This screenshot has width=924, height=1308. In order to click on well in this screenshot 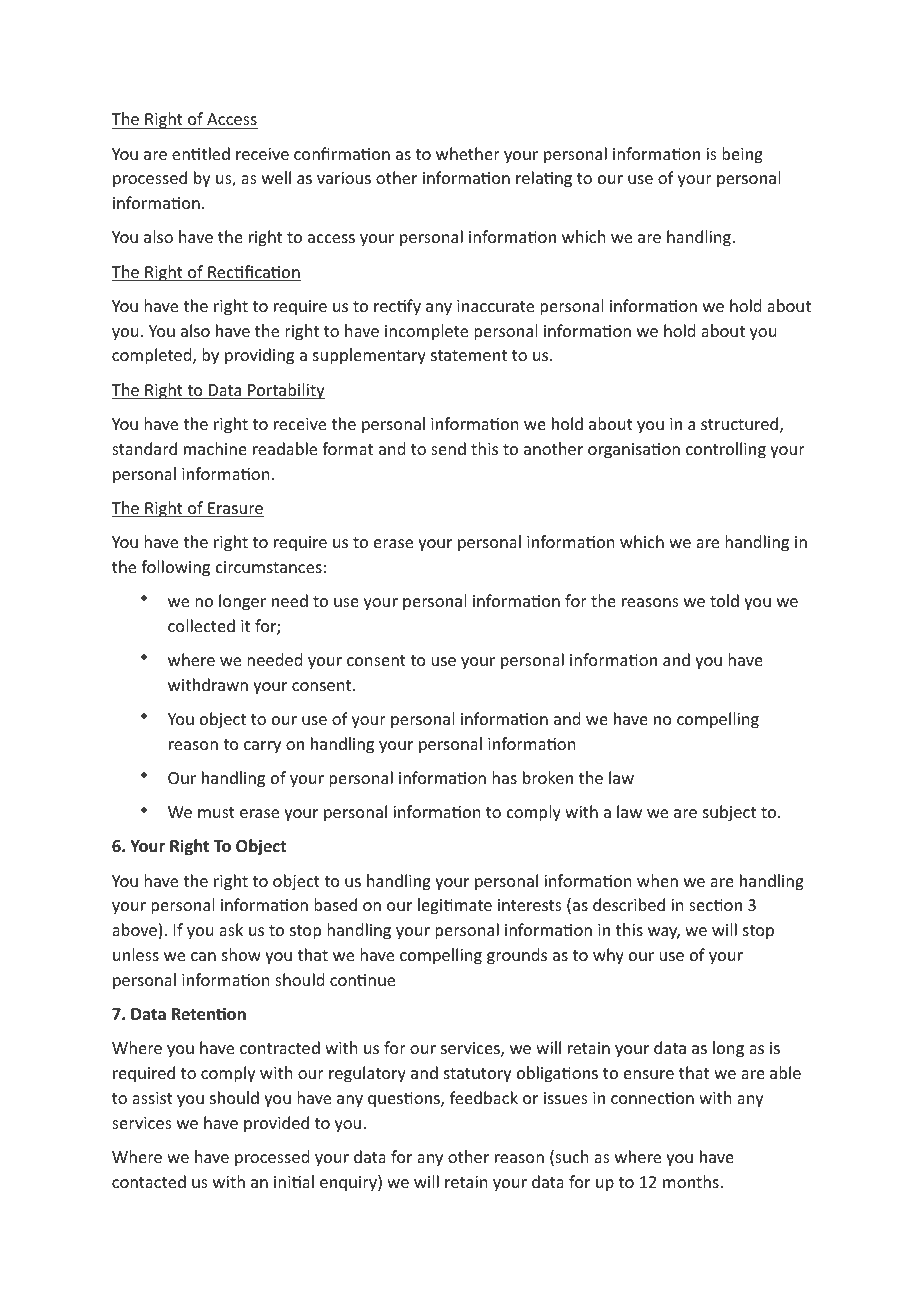, I will do `click(276, 177)`.
